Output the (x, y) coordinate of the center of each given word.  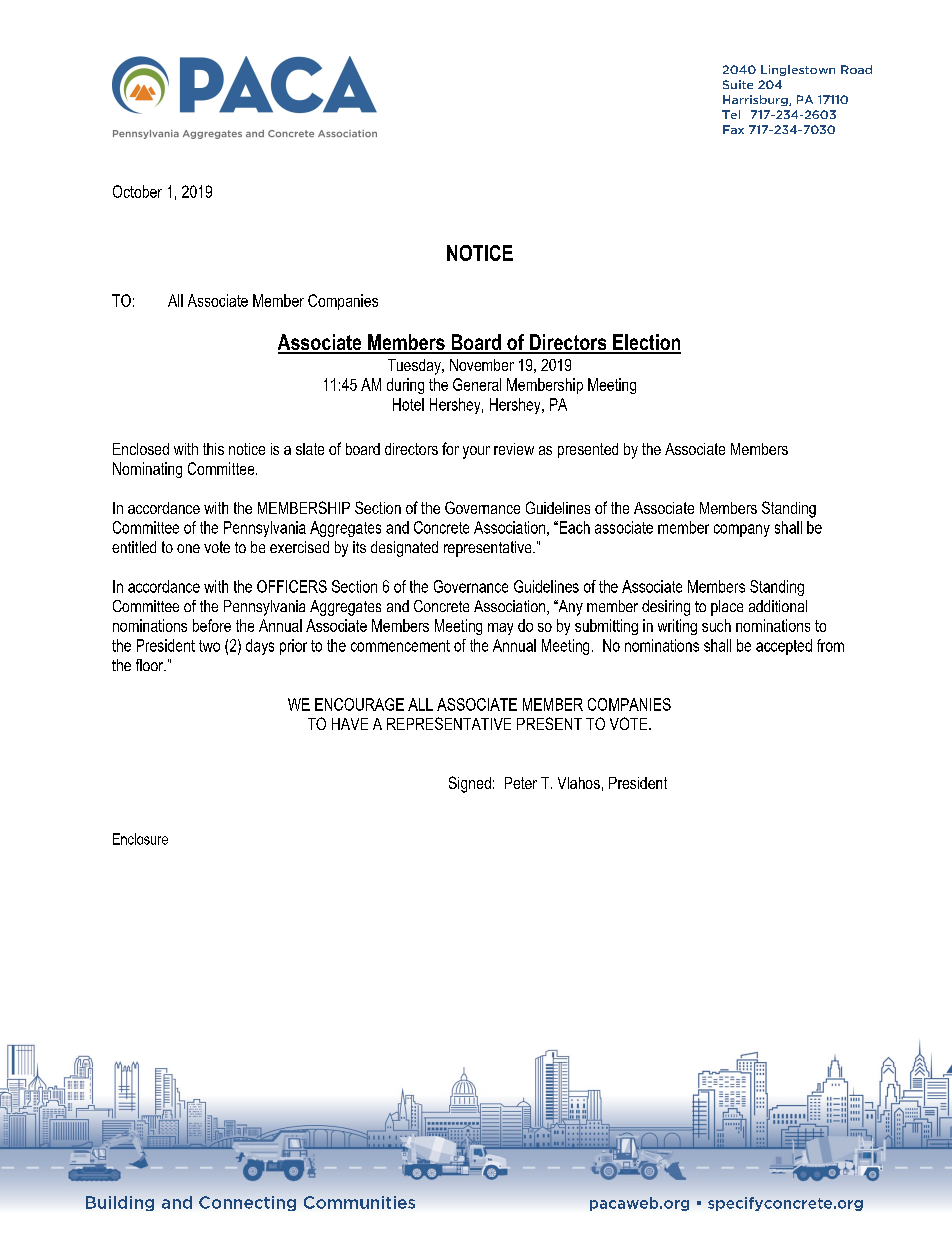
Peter (521, 783)
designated (404, 549)
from (830, 645)
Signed (470, 784)
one (188, 548)
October (137, 191)
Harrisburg (756, 100)
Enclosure (140, 839)
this (213, 449)
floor (151, 665)
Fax (733, 129)
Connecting (247, 1203)
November (482, 365)
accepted (784, 647)
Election (646, 343)
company (742, 530)
